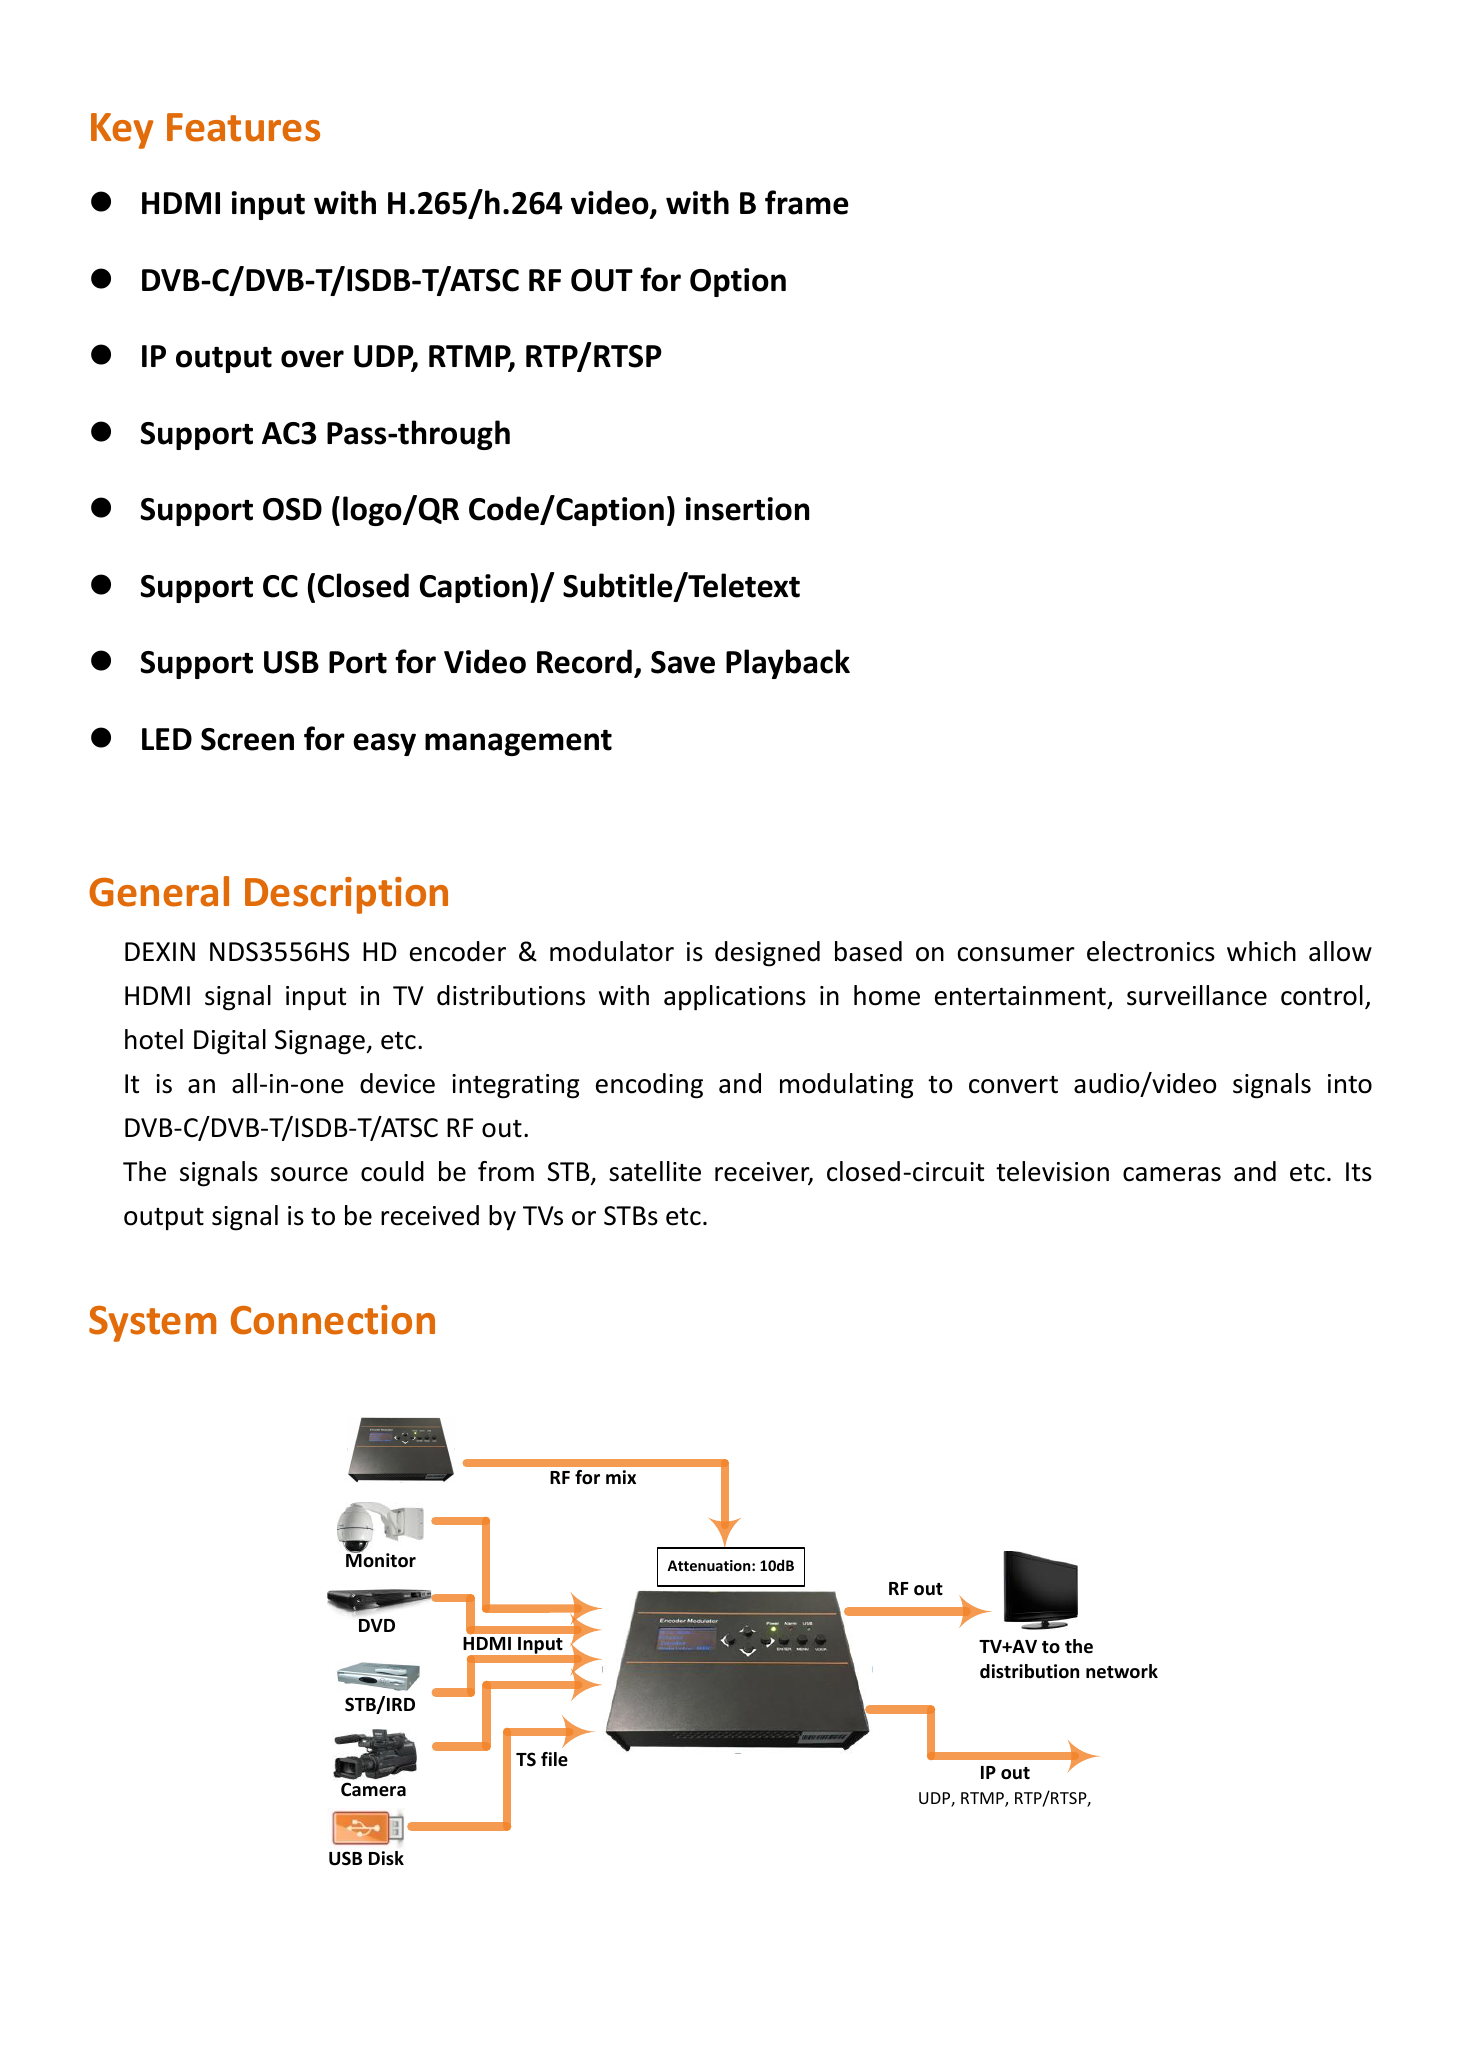  Describe the element at coordinates (1197, 995) in the screenshot. I see `surveillance` at that location.
